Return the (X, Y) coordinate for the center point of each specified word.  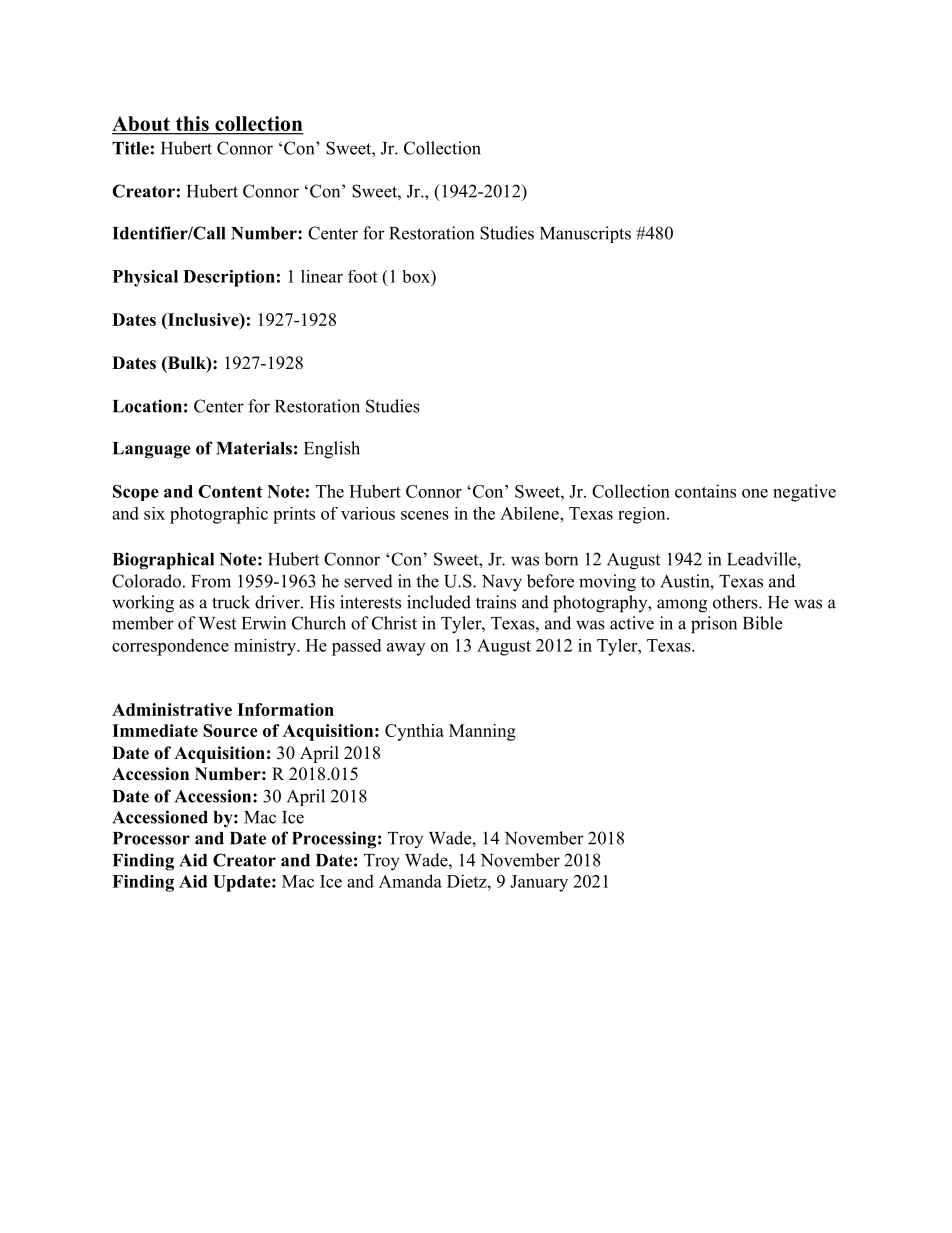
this (192, 125)
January (539, 883)
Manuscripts (585, 234)
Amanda (410, 881)
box (417, 276)
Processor (151, 838)
